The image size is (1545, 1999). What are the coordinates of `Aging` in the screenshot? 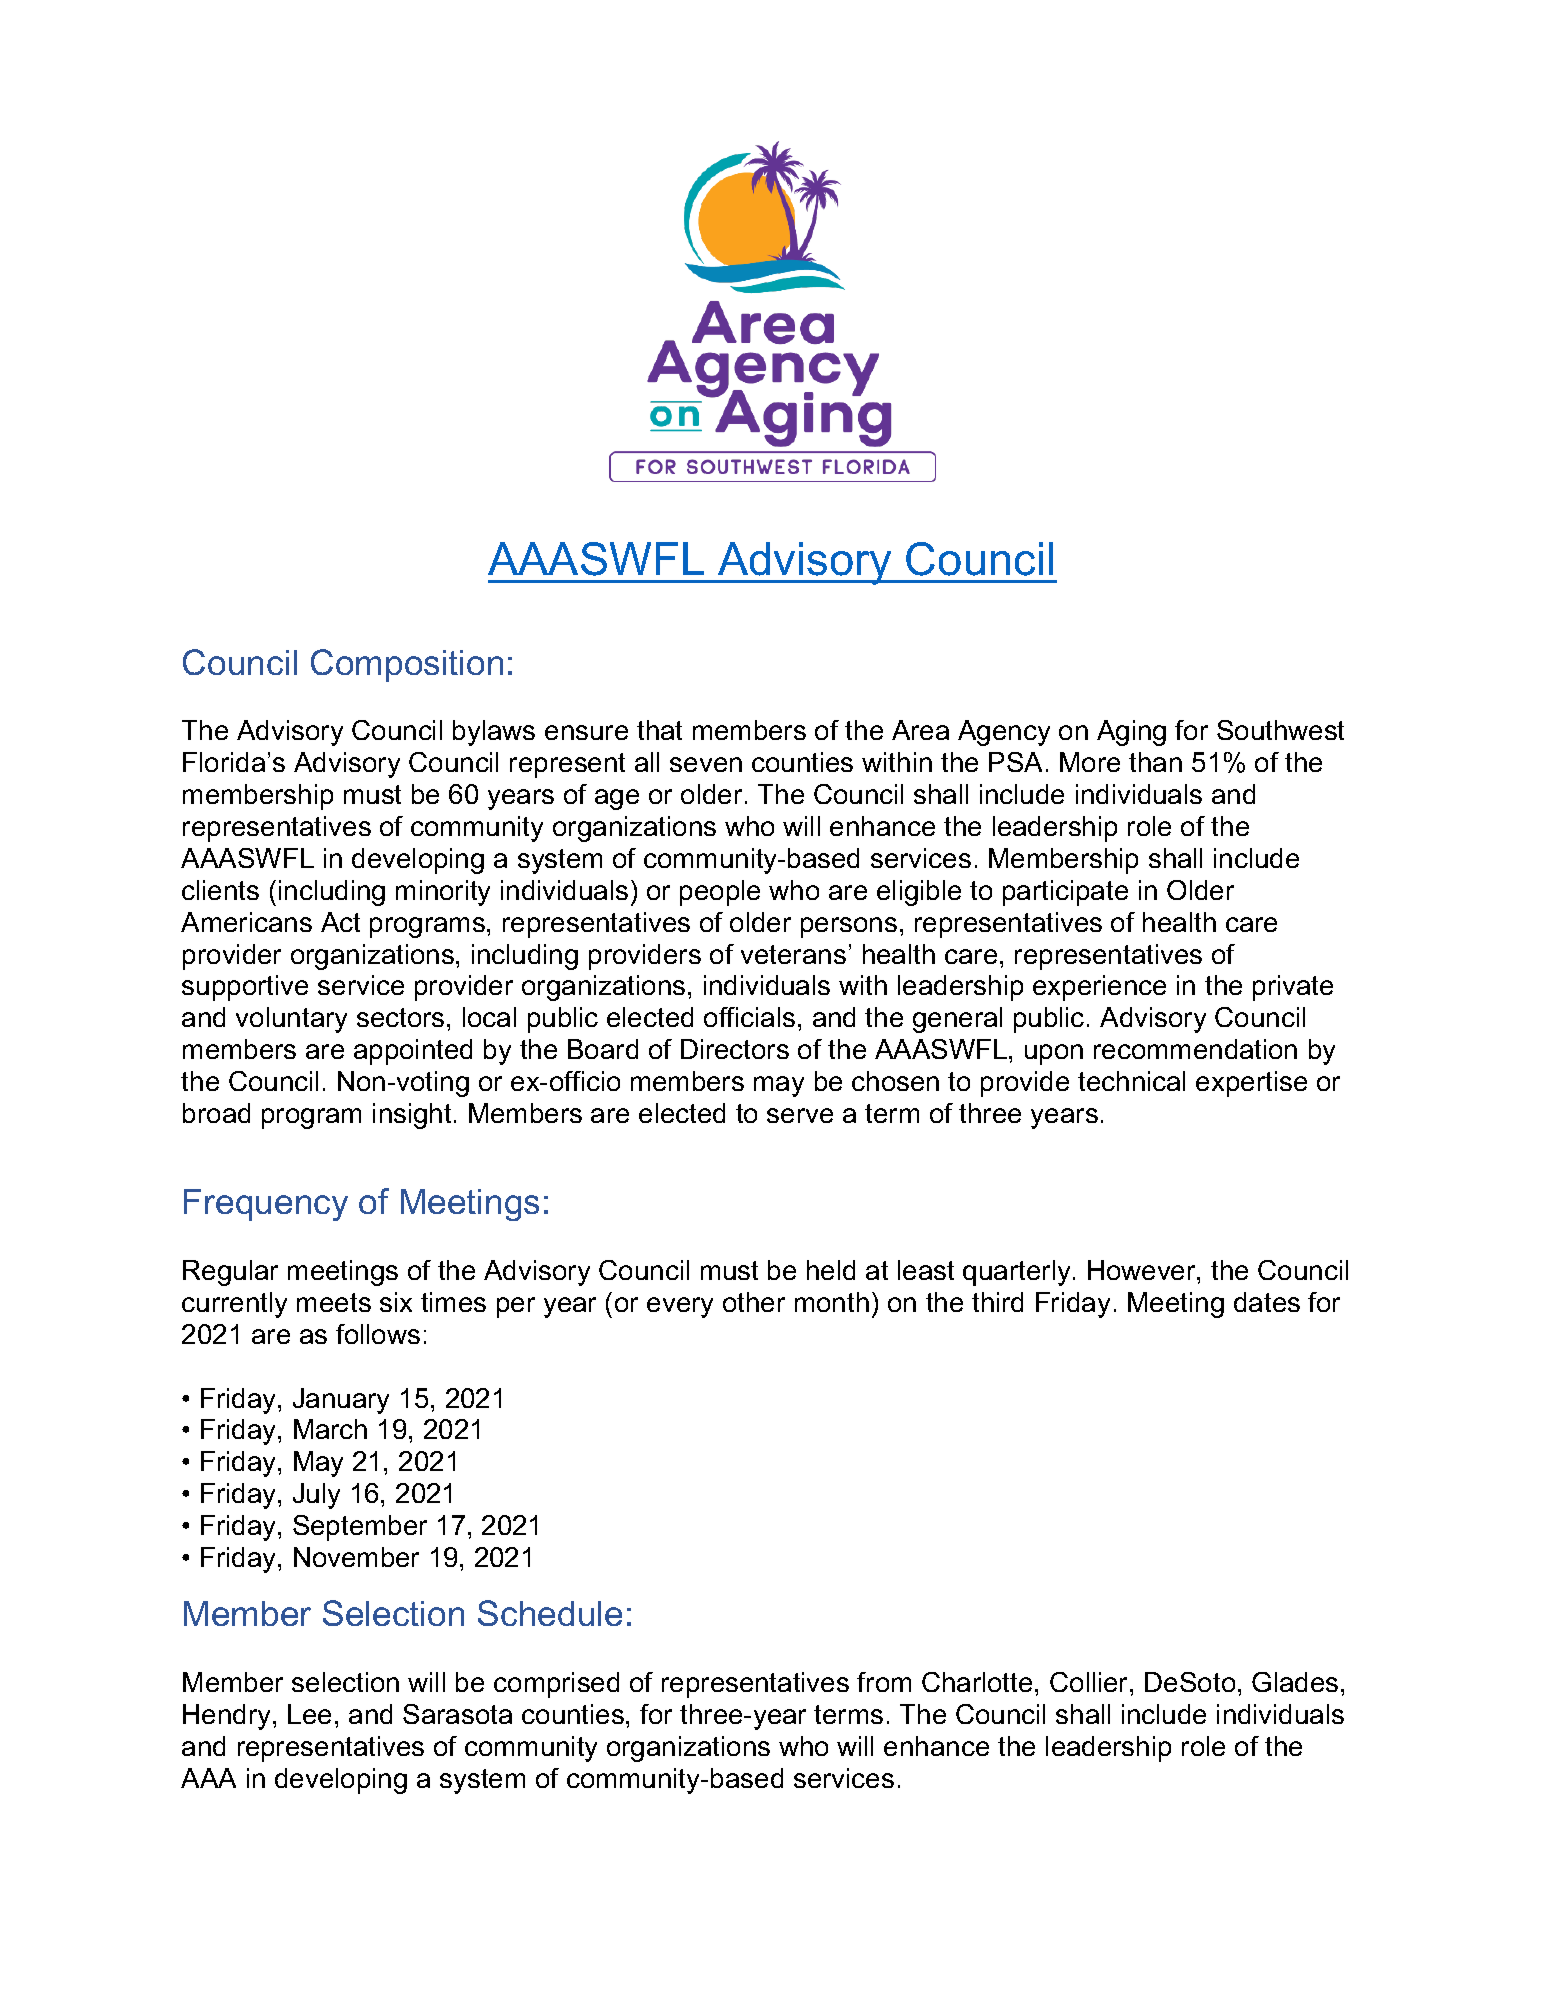 It's located at (1131, 733).
